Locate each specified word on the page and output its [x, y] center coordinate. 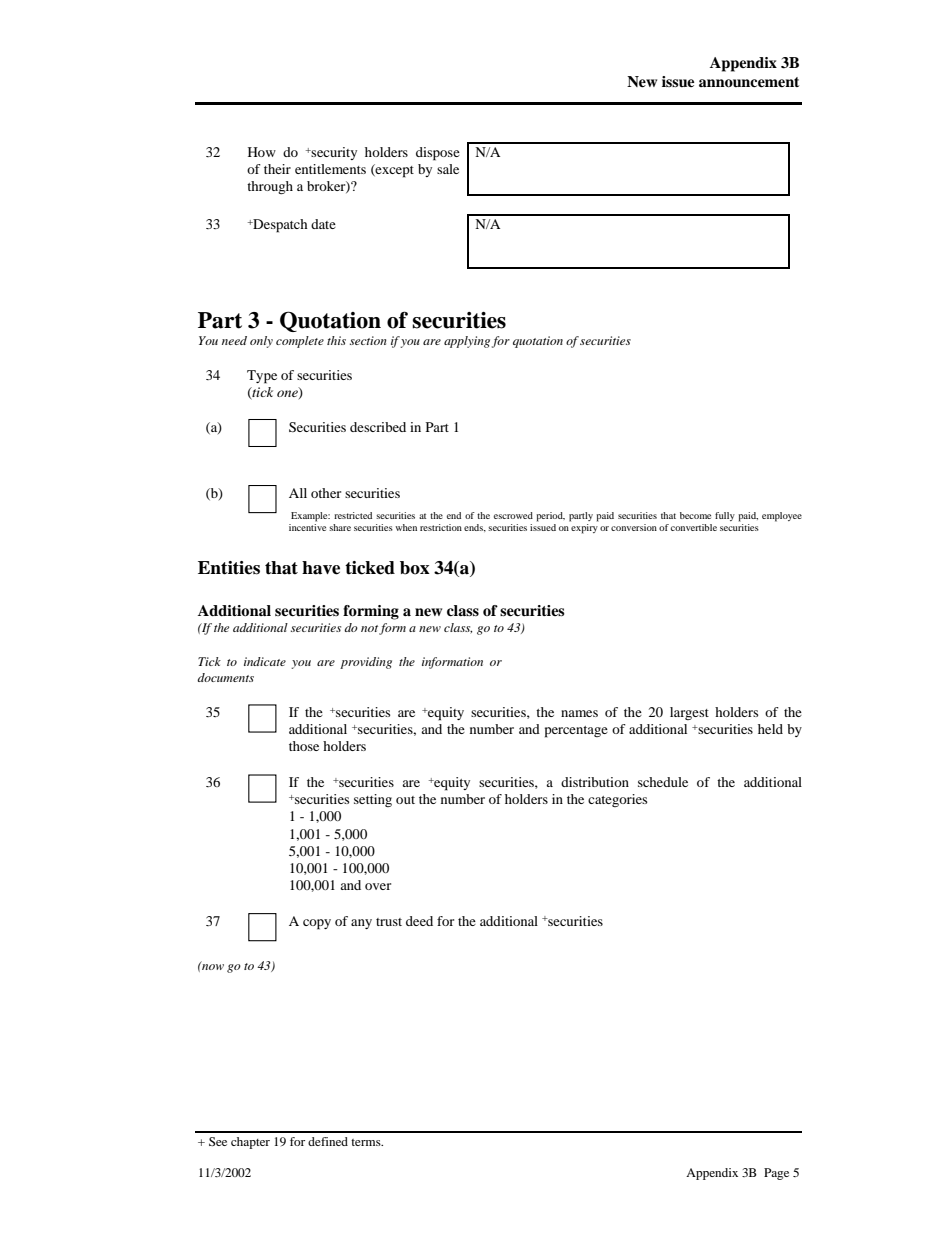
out [405, 800]
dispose [438, 154]
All [298, 493]
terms [367, 1142]
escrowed [513, 515]
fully [725, 516]
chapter [250, 1143]
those [304, 746]
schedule [663, 782]
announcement [749, 82]
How [262, 152]
